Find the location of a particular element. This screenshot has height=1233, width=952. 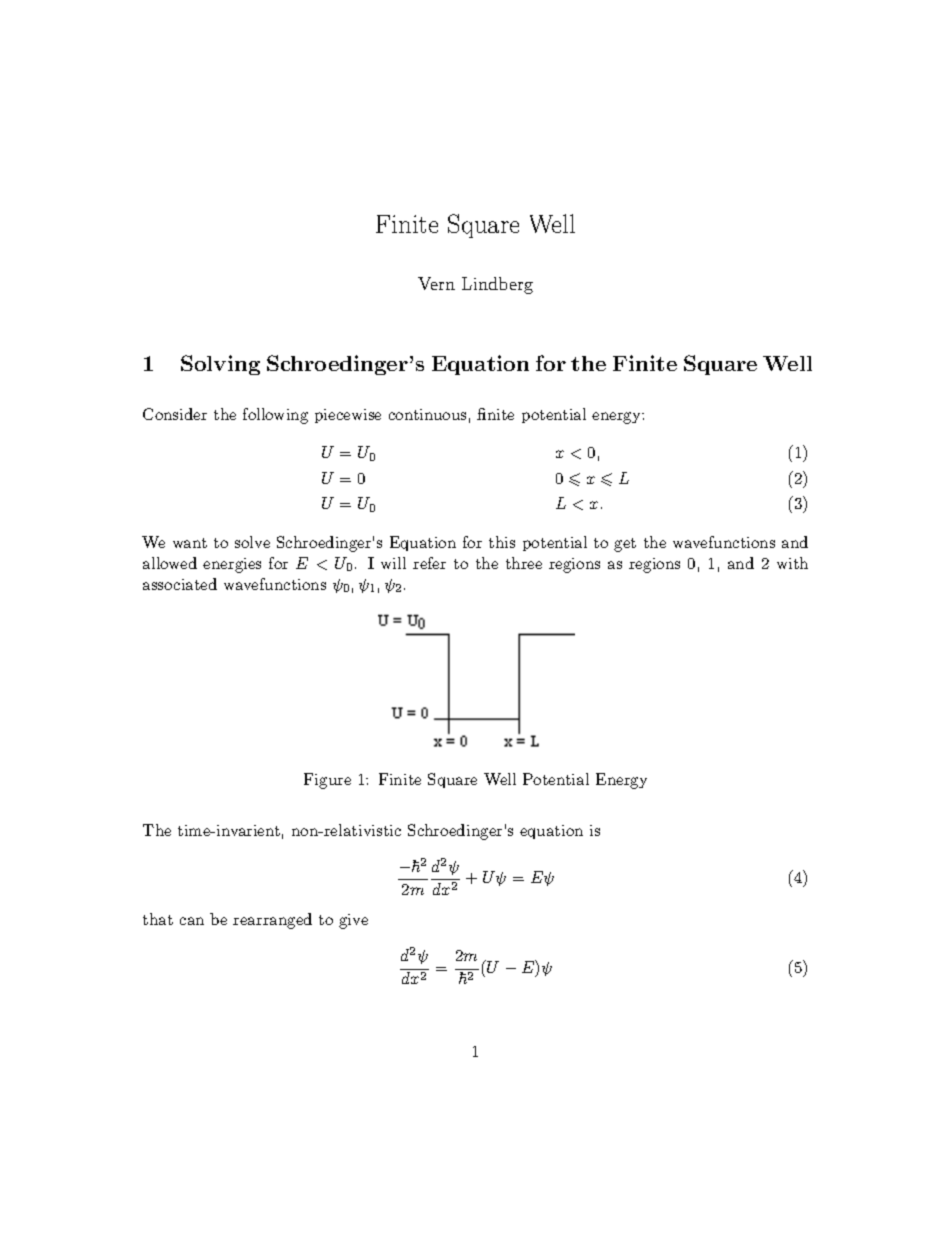

get is located at coordinates (625, 545).
